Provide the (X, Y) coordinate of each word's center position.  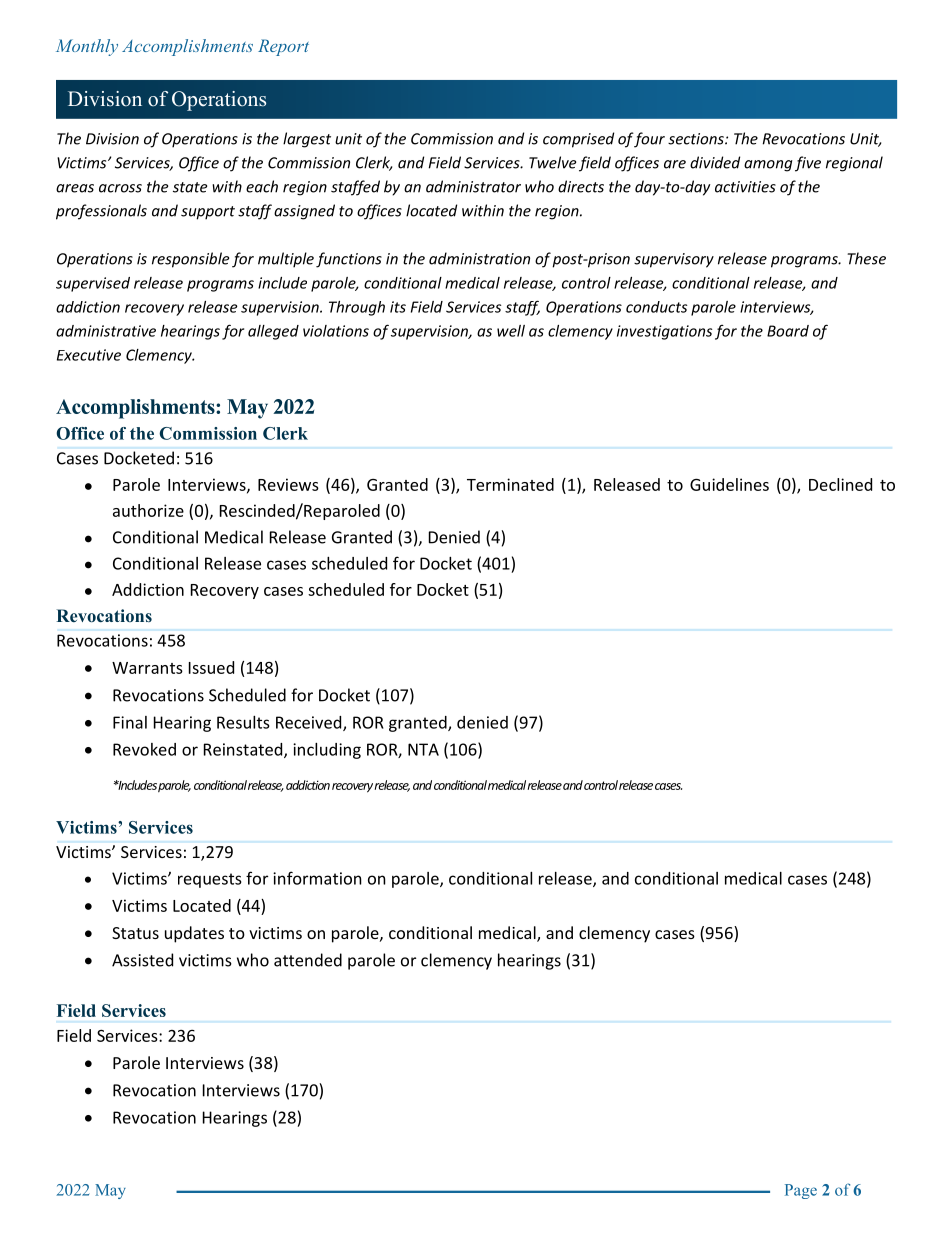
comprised (578, 140)
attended (308, 960)
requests (210, 880)
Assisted (142, 960)
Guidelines (729, 484)
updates (194, 934)
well (511, 331)
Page (801, 1191)
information (317, 878)
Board (788, 331)
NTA (423, 749)
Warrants (147, 668)
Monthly (87, 47)
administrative (106, 331)
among (768, 166)
